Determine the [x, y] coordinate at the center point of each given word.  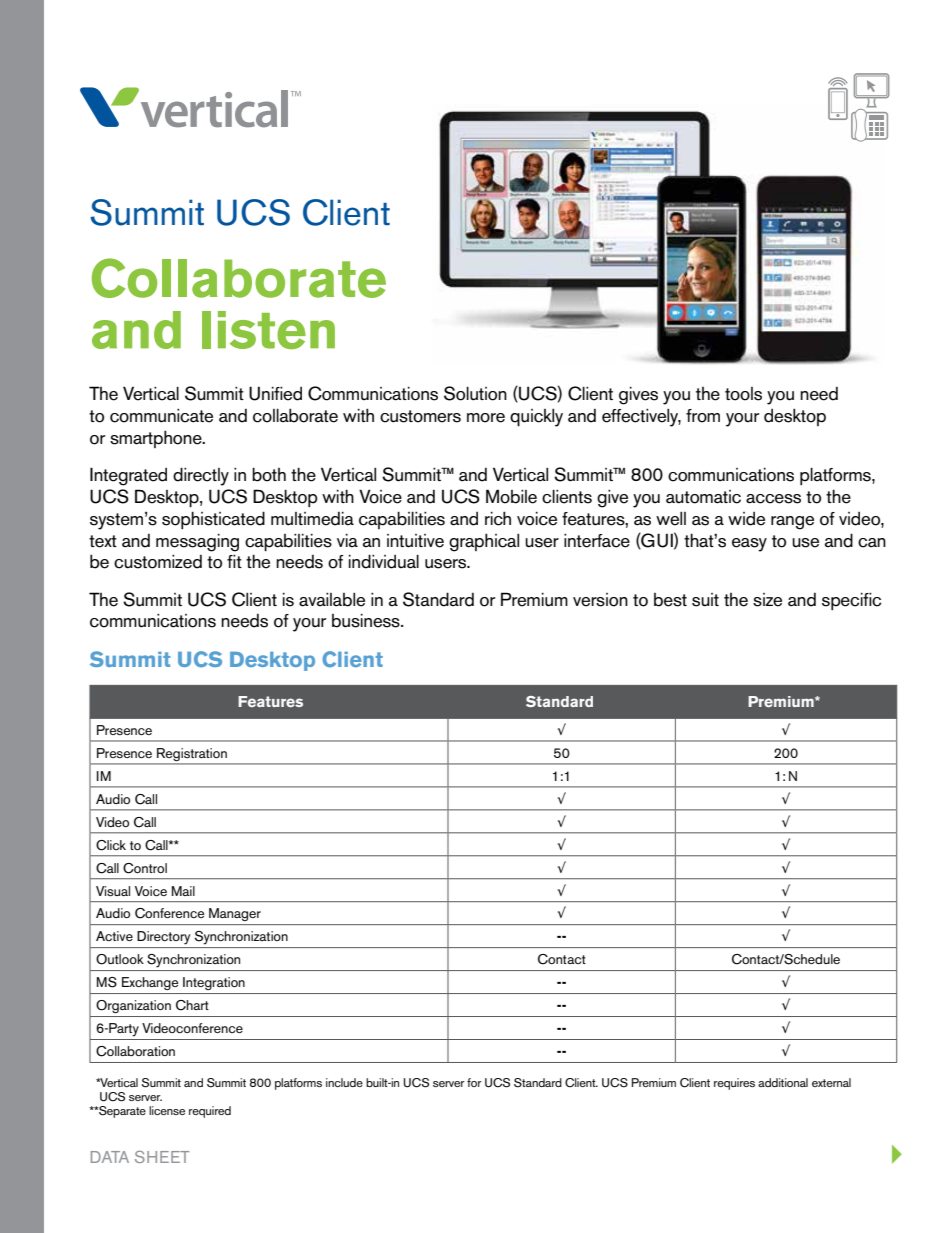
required [210, 1112]
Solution [475, 393]
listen [268, 330]
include [344, 1082]
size [767, 600]
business [367, 621]
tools [743, 394]
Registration [192, 754]
